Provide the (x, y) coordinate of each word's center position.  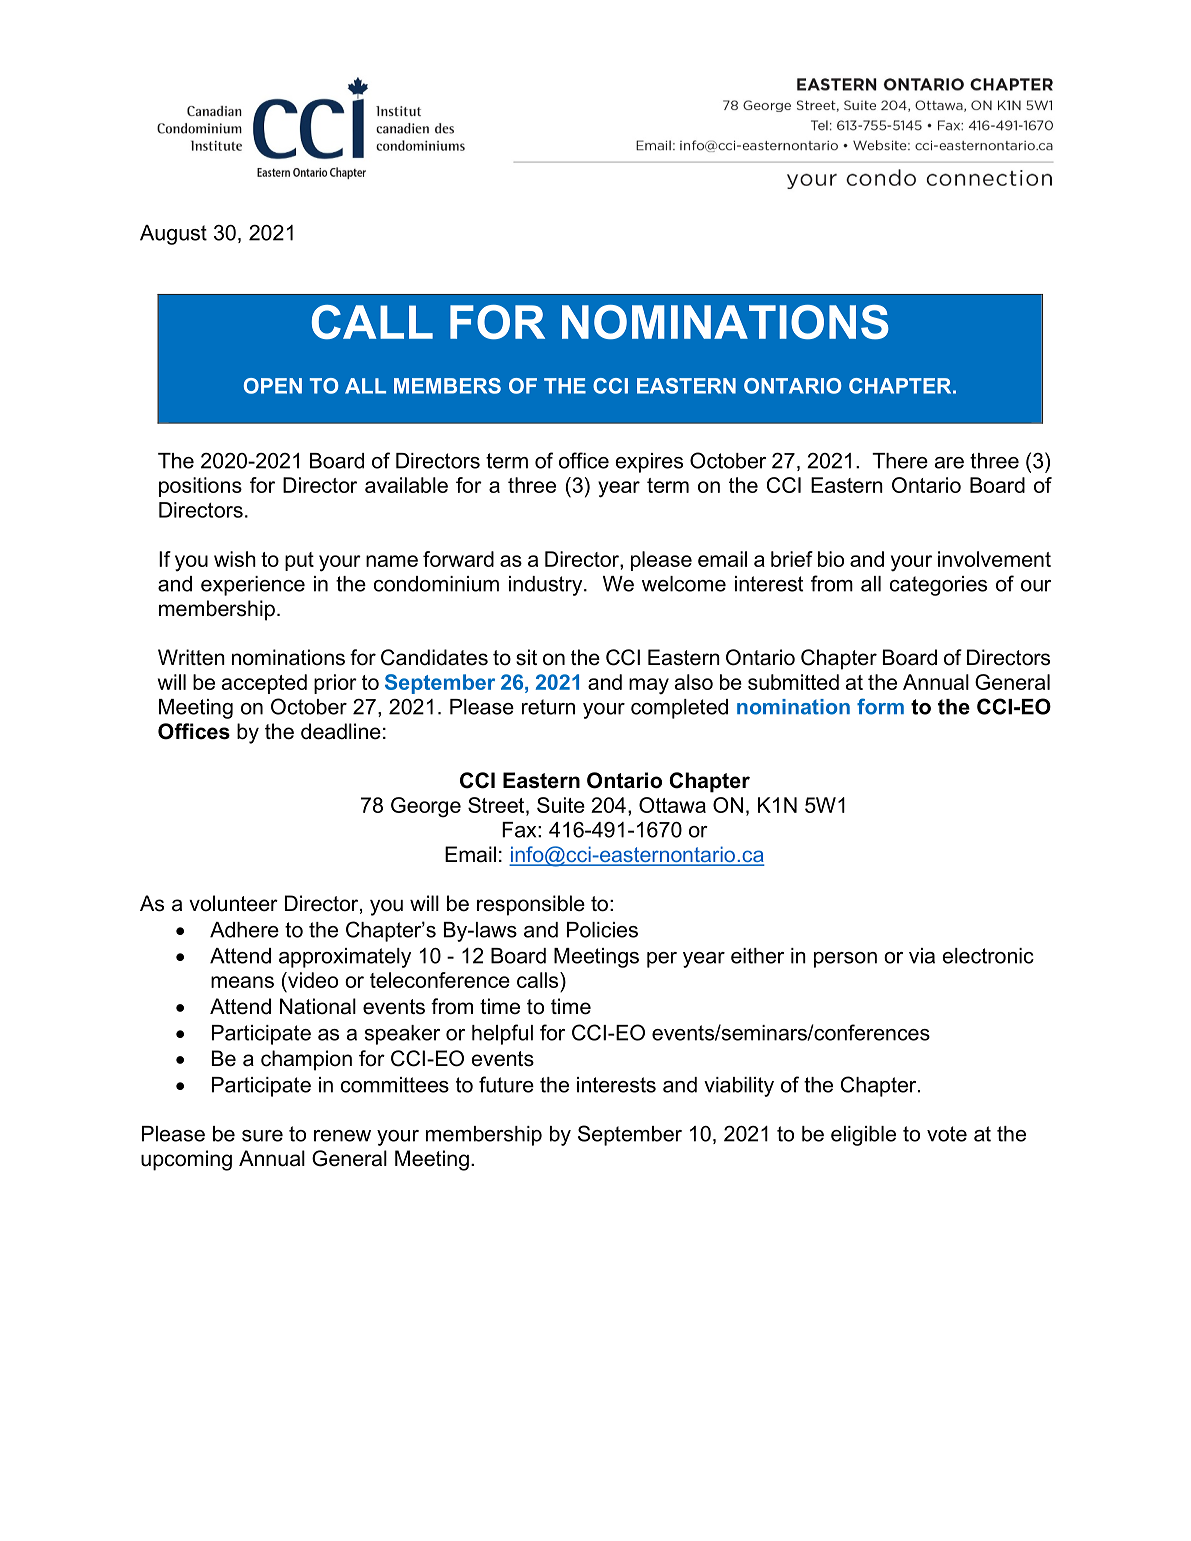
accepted (264, 684)
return (548, 707)
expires (649, 463)
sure (262, 1136)
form (880, 706)
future (506, 1084)
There (900, 461)
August (173, 235)
